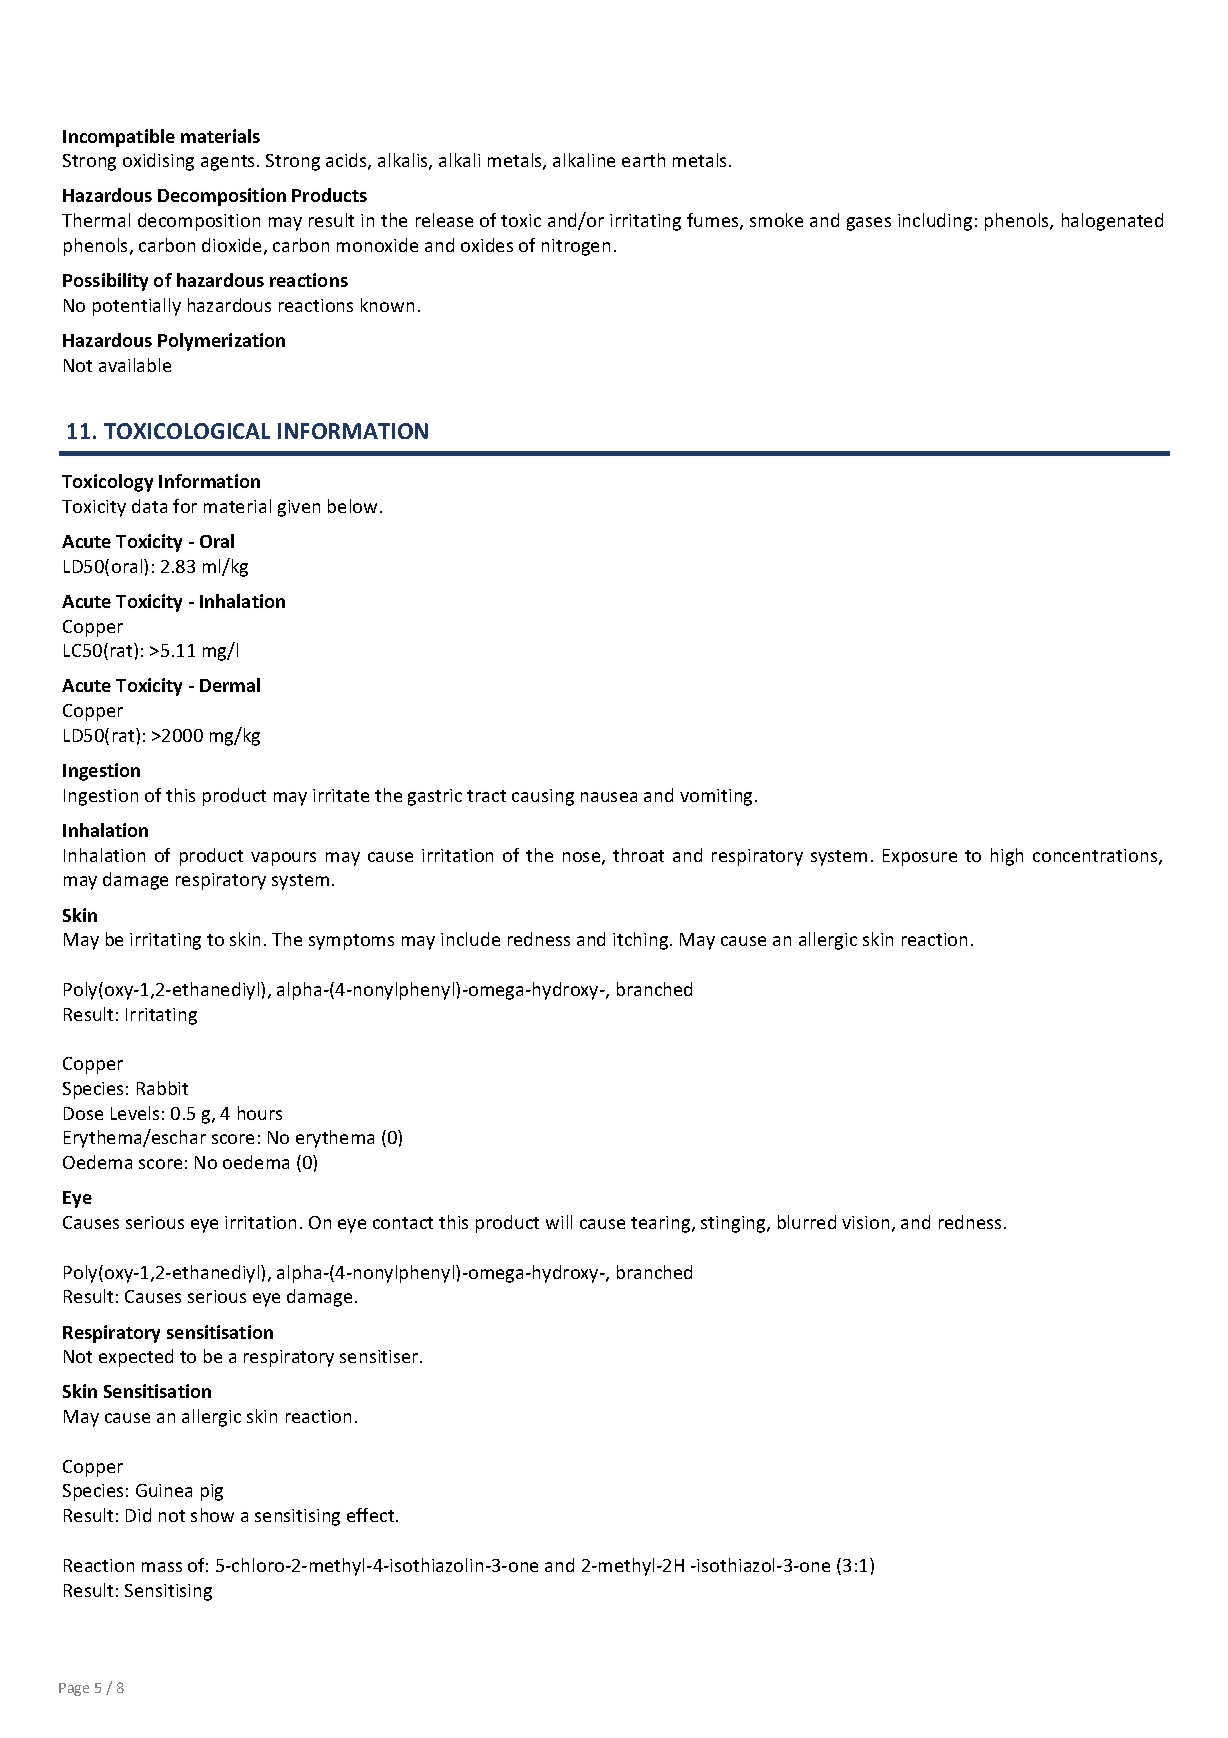  What do you see at coordinates (643, 160) in the page?
I see `earth` at bounding box center [643, 160].
